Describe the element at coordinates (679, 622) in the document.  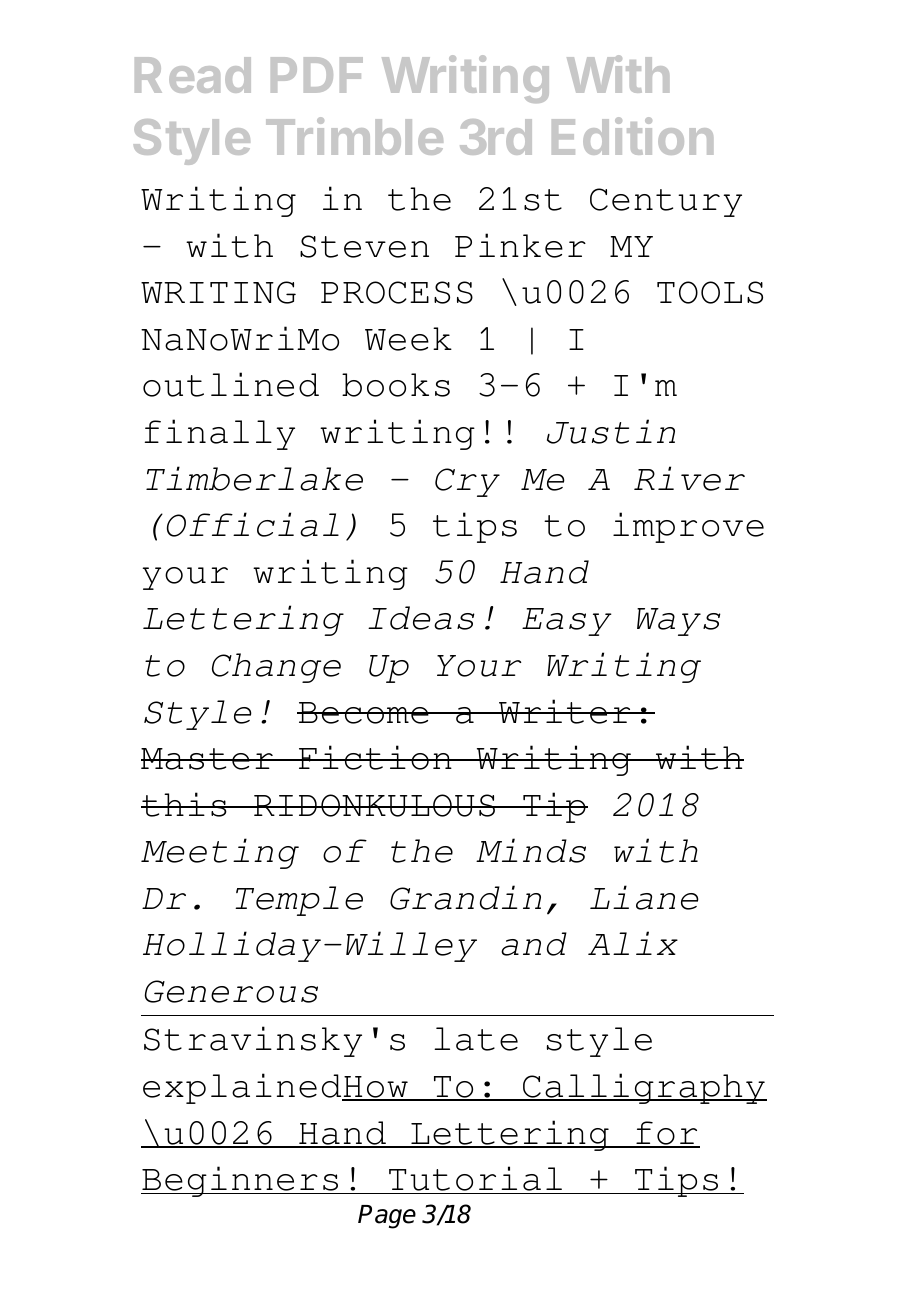
I see `Ways` at that location.
